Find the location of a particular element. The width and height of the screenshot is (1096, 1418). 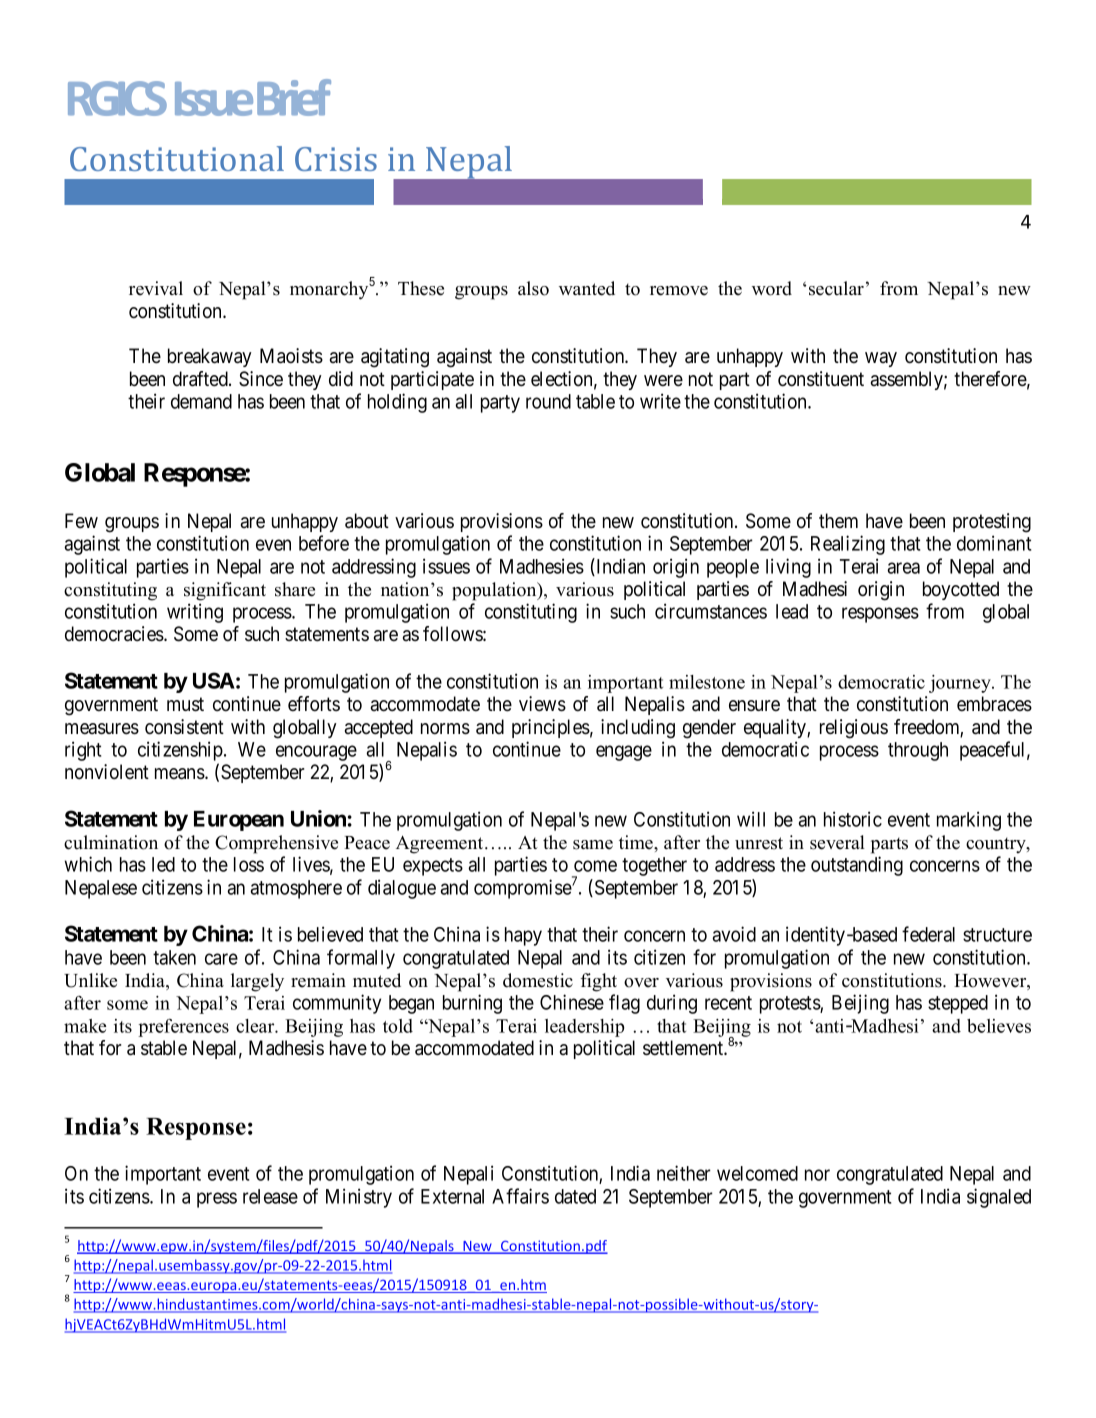

same is located at coordinates (593, 845).
